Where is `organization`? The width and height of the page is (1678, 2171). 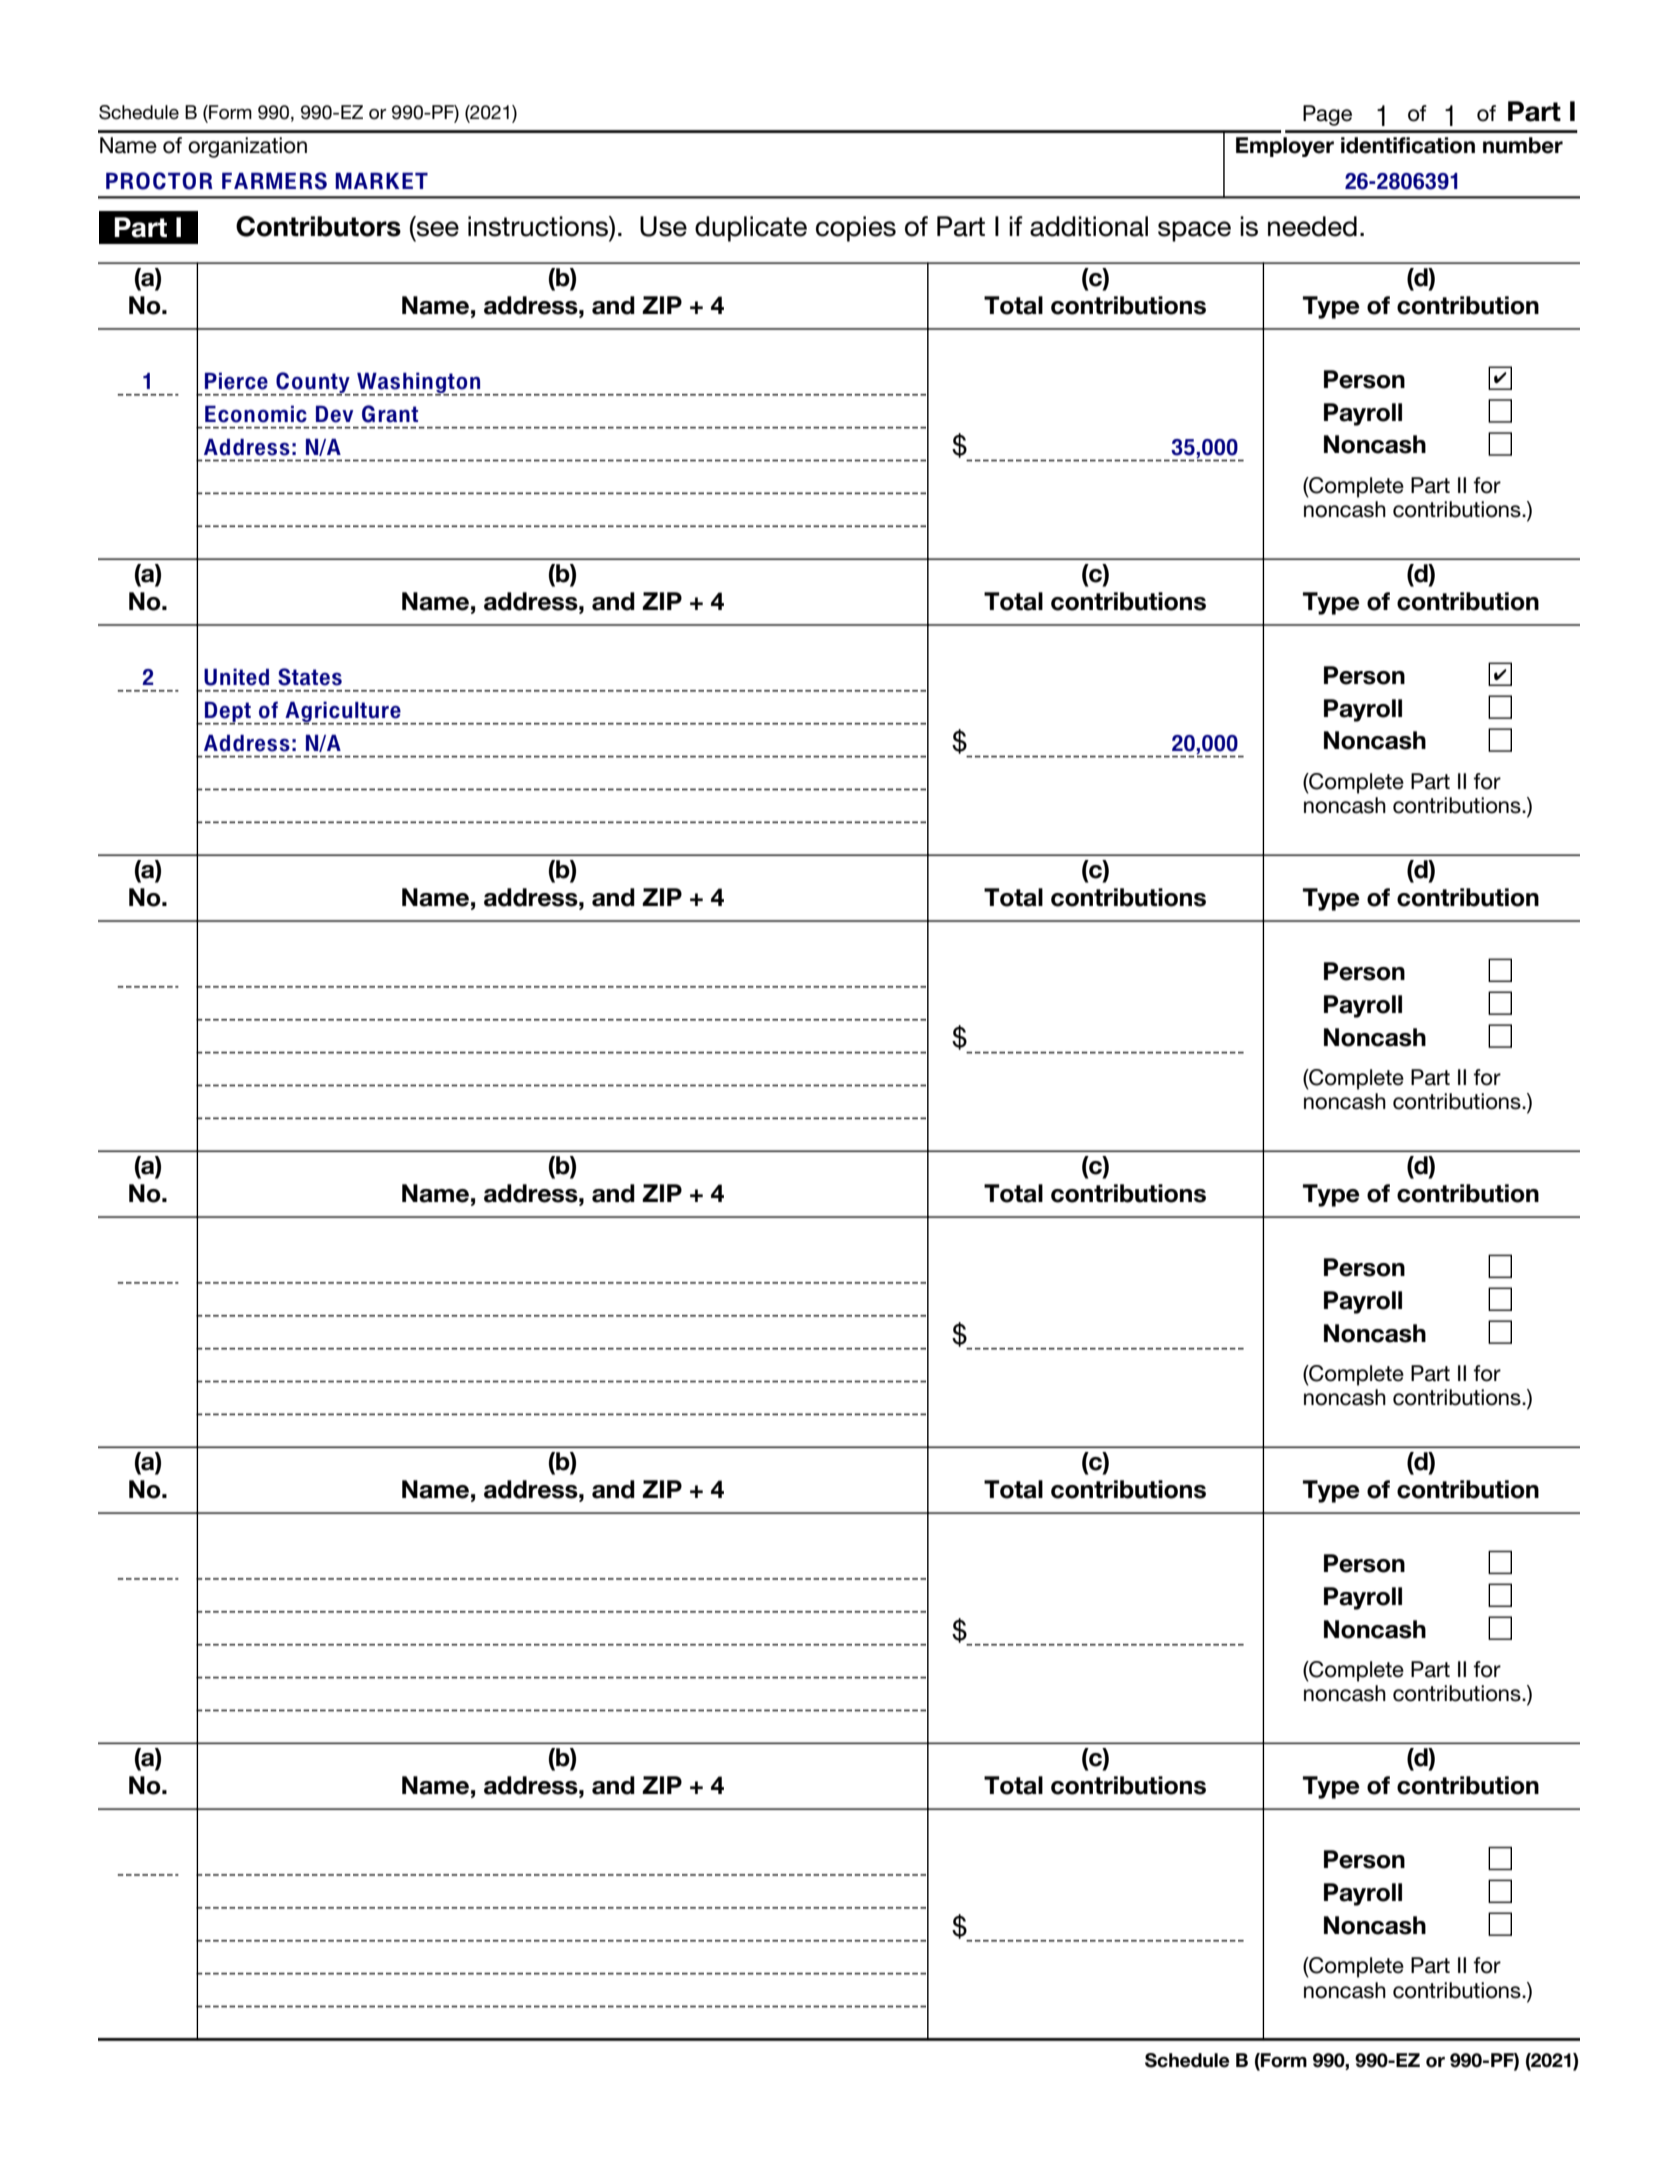
organization is located at coordinates (247, 147).
